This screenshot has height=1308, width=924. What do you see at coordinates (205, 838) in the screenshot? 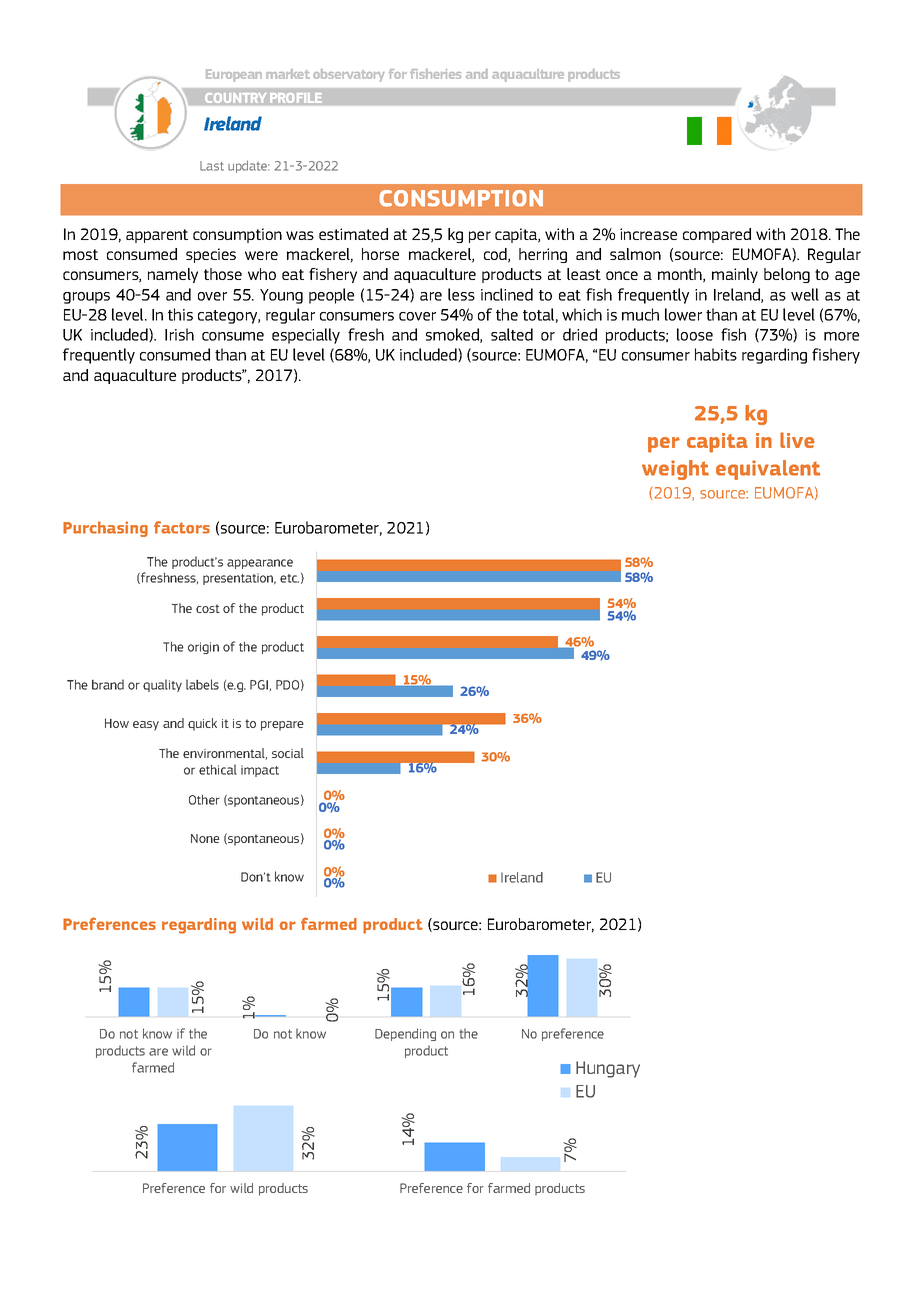
I see `None` at bounding box center [205, 838].
